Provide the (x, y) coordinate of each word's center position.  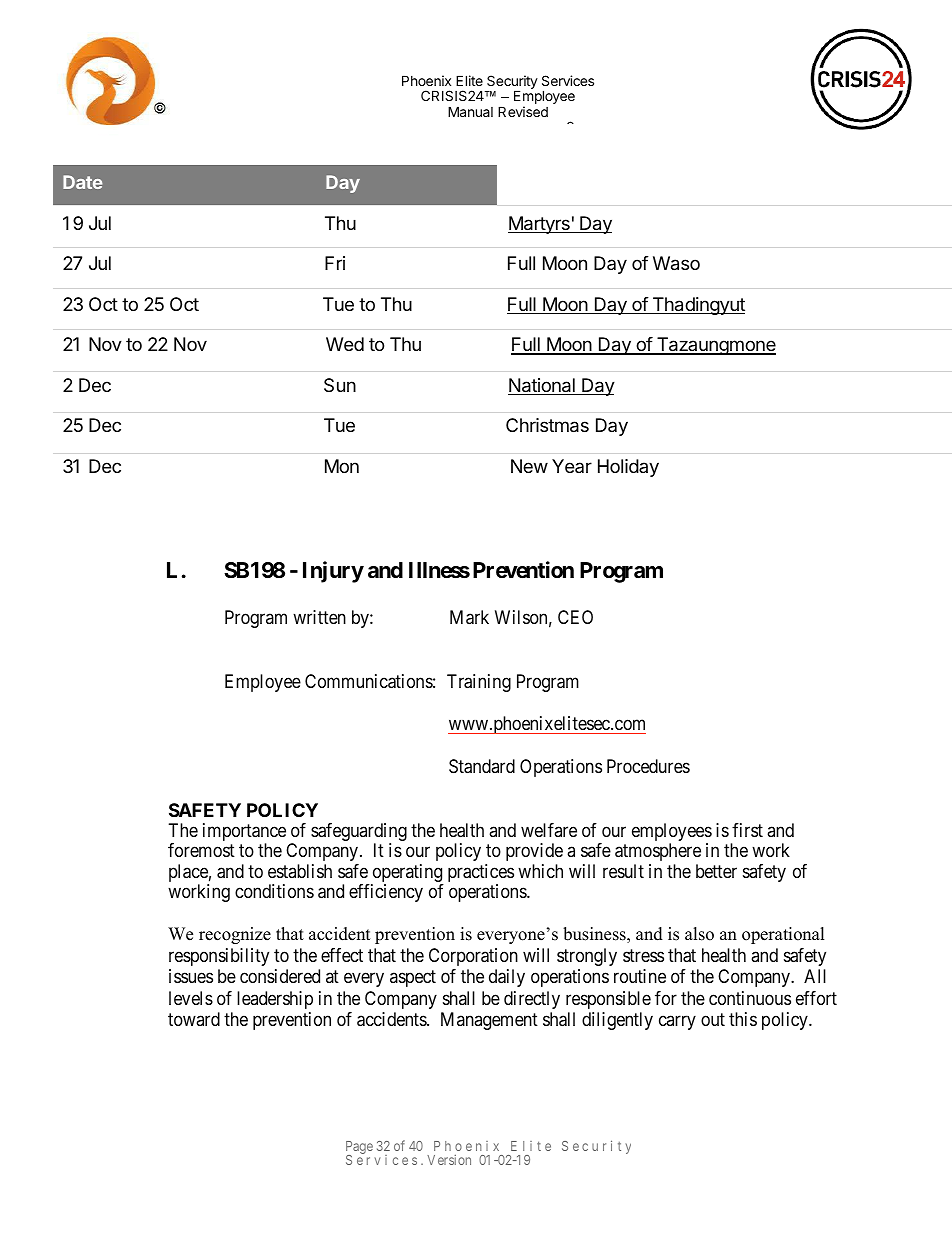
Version (449, 1160)
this (743, 1019)
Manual (470, 111)
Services (568, 80)
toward (194, 1019)
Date (82, 182)
